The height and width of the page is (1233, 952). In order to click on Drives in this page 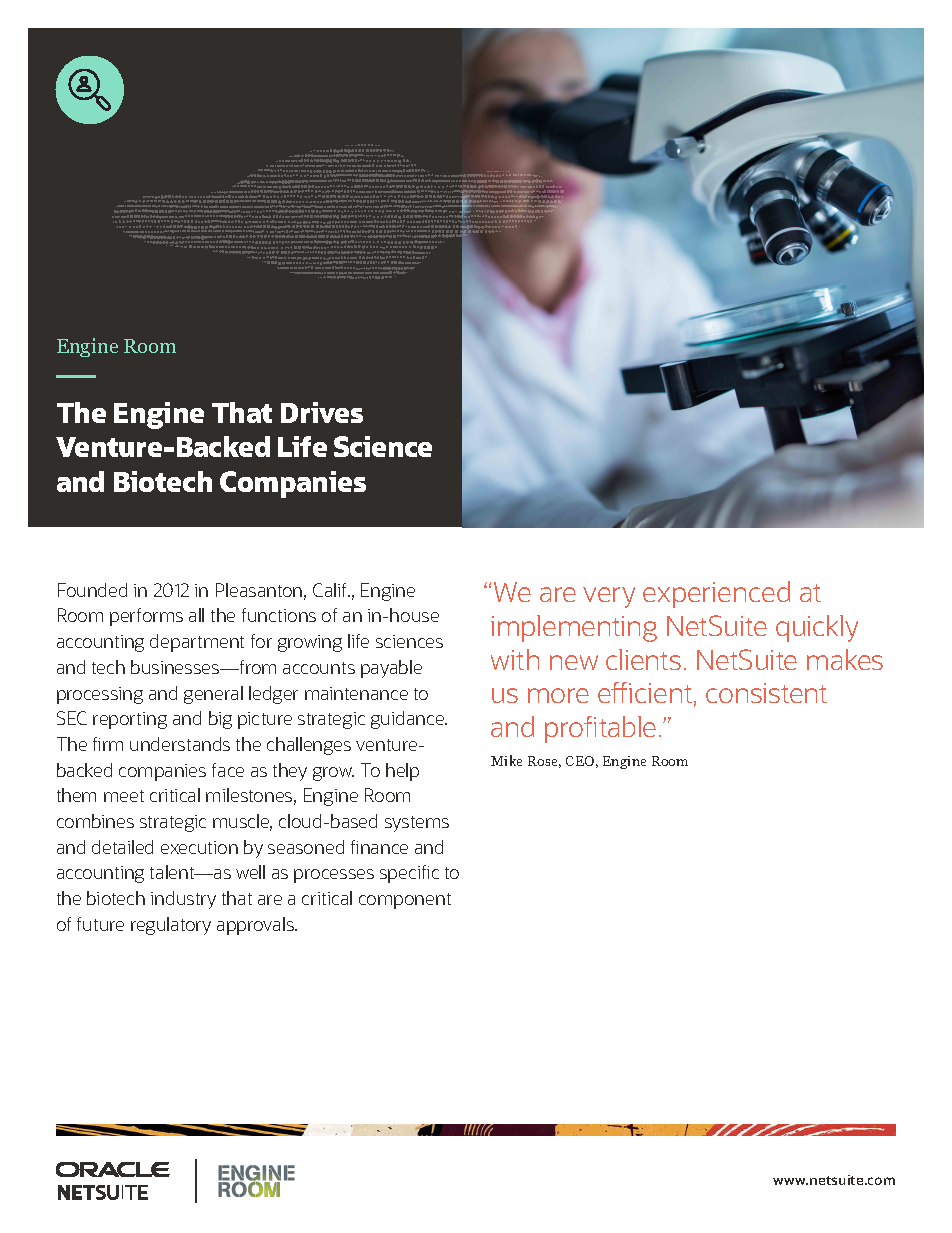, I will do `click(322, 412)`.
